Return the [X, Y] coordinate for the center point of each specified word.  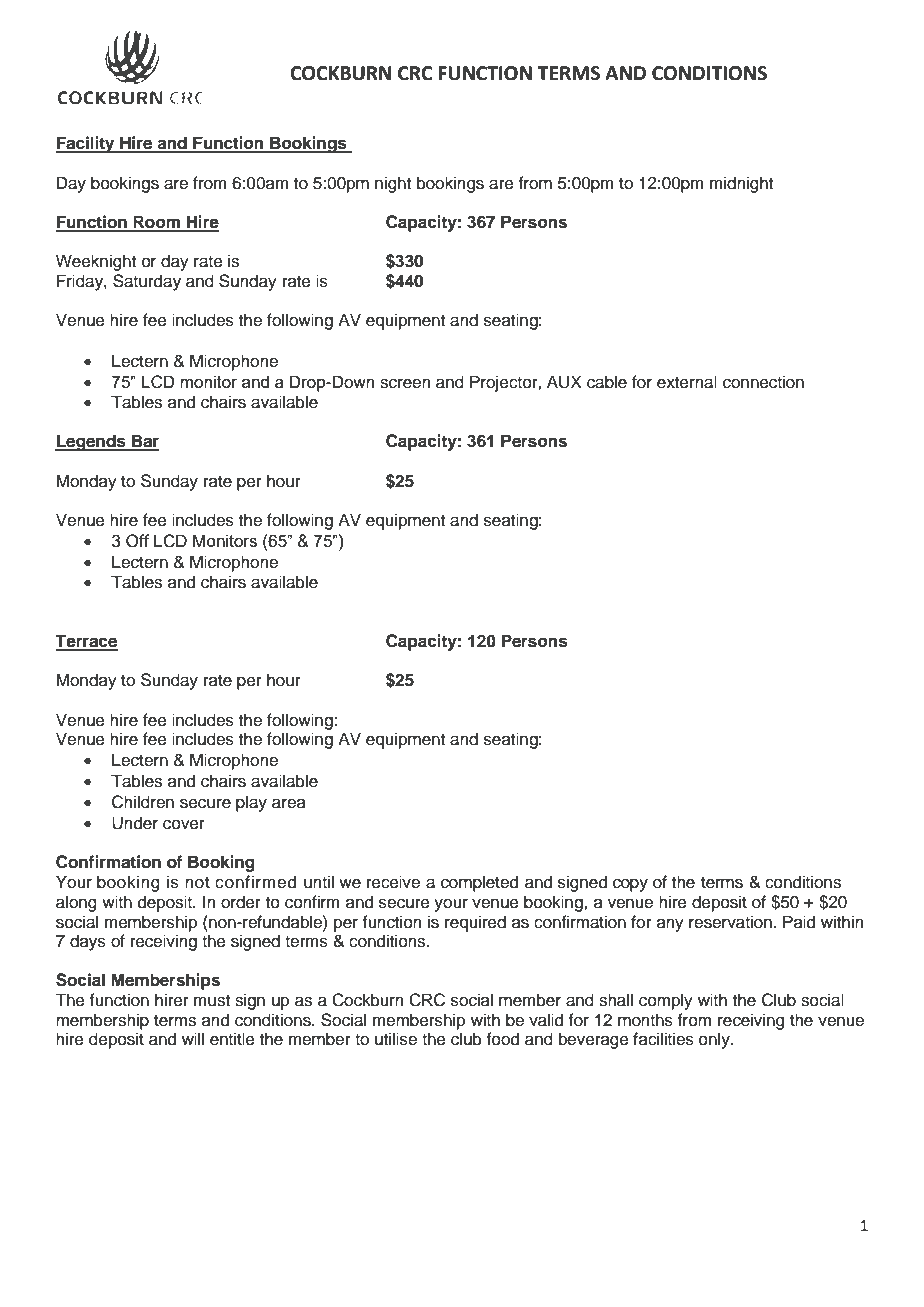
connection [763, 382]
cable [607, 382]
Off [138, 541]
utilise [396, 1039]
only [715, 1040]
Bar [144, 442]
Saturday [147, 282]
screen [405, 383]
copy [630, 885]
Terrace [86, 642]
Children [143, 802]
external [687, 382]
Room [157, 223]
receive [393, 882]
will [193, 1038]
